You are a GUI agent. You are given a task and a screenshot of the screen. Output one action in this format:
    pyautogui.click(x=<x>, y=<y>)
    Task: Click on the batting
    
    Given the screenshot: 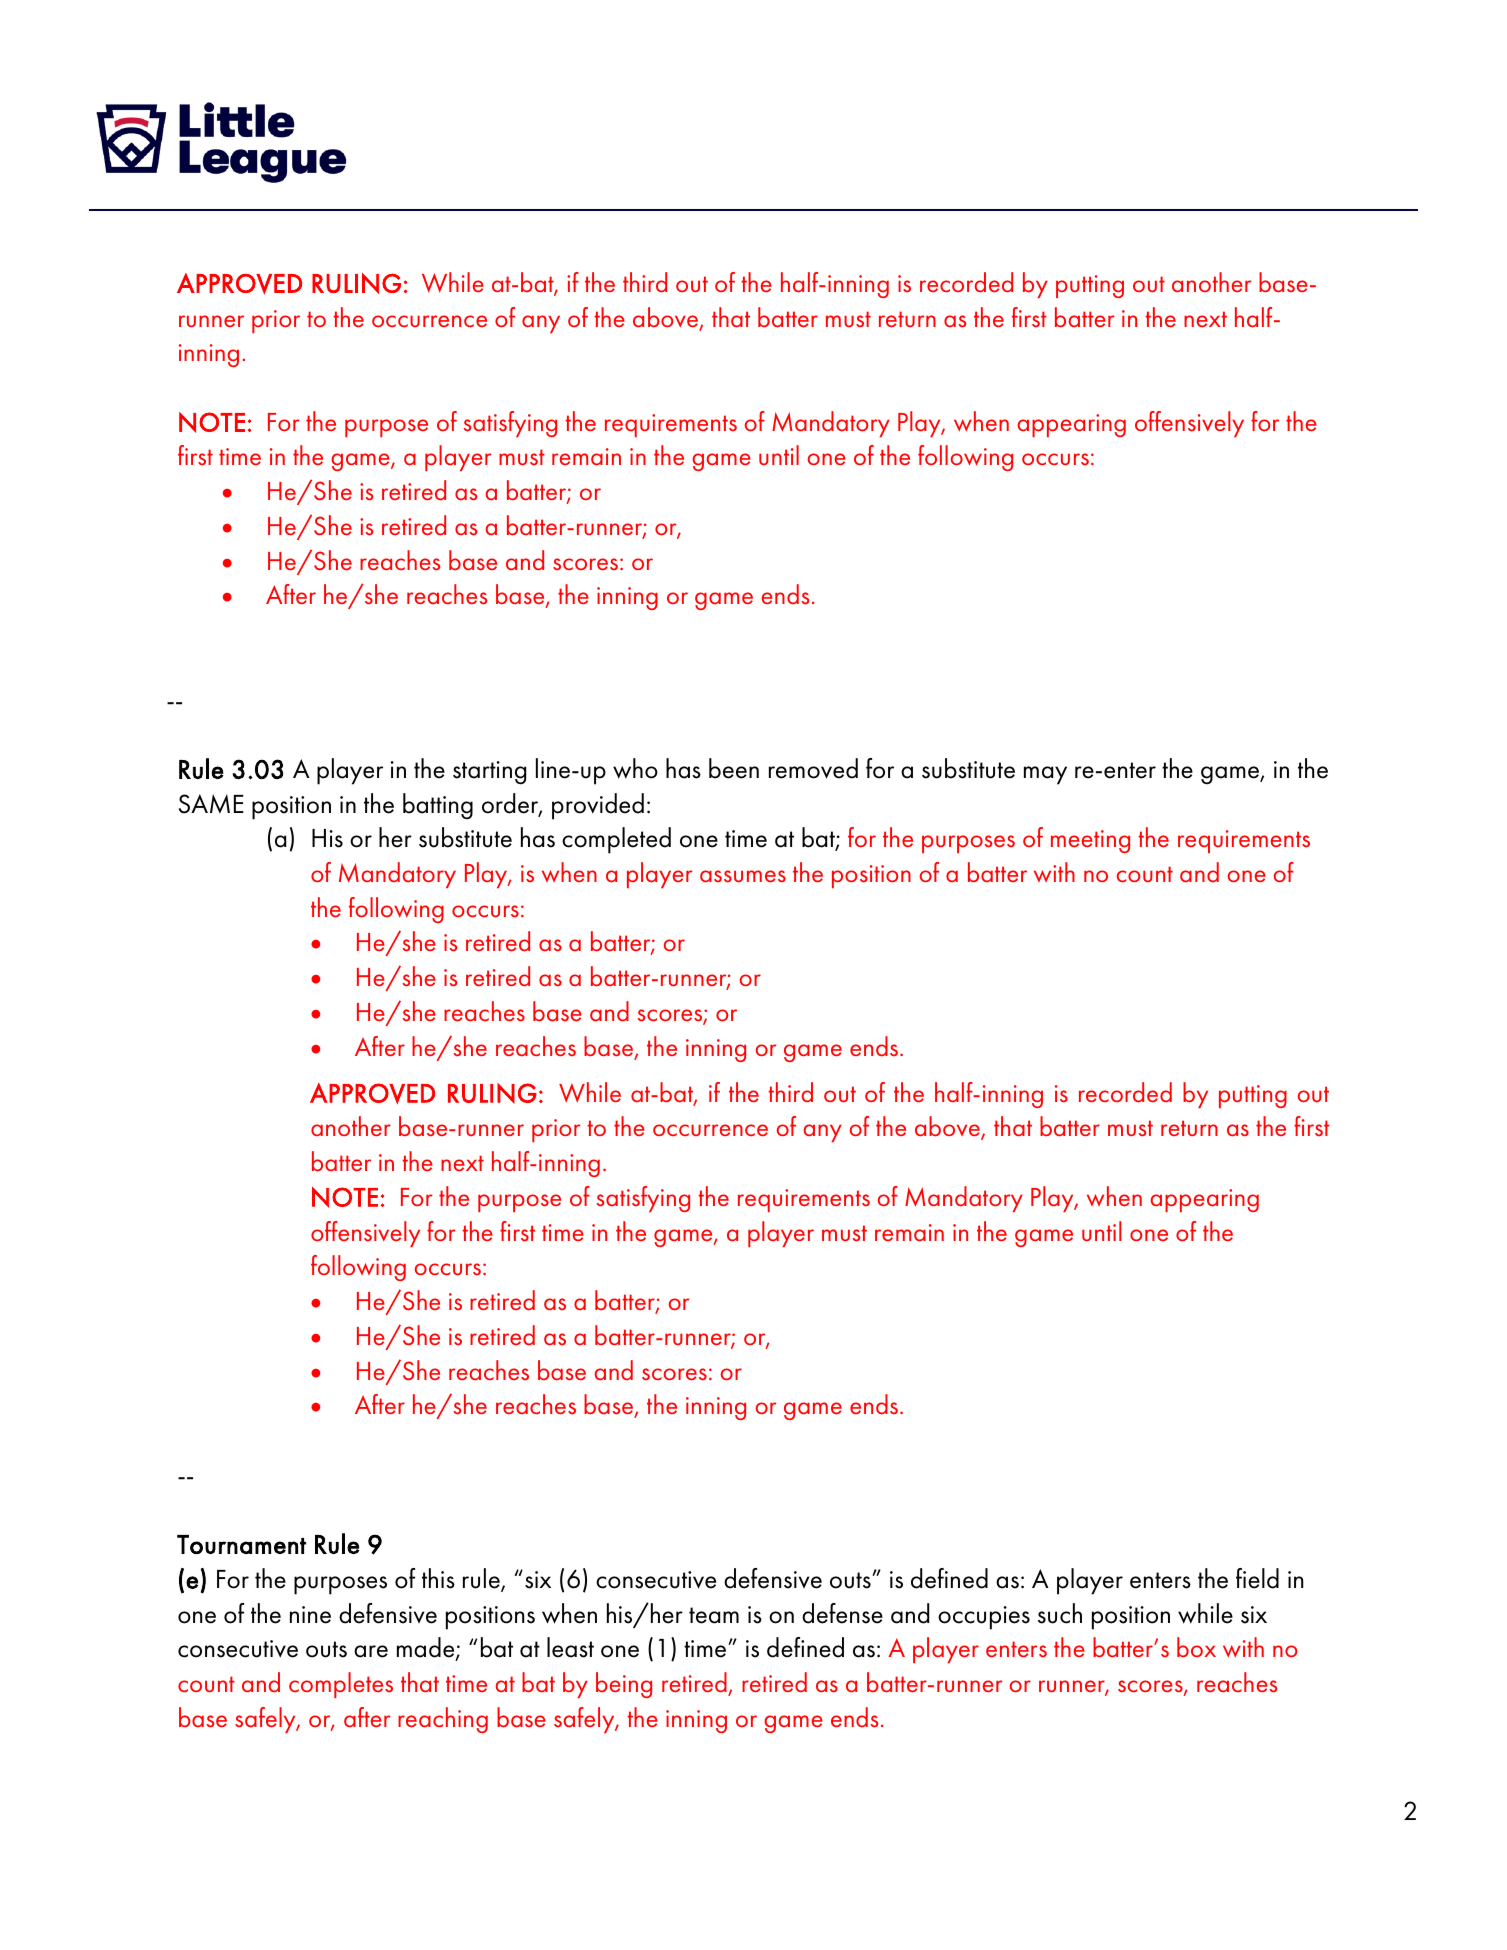 What is the action you would take?
    pyautogui.click(x=438, y=806)
